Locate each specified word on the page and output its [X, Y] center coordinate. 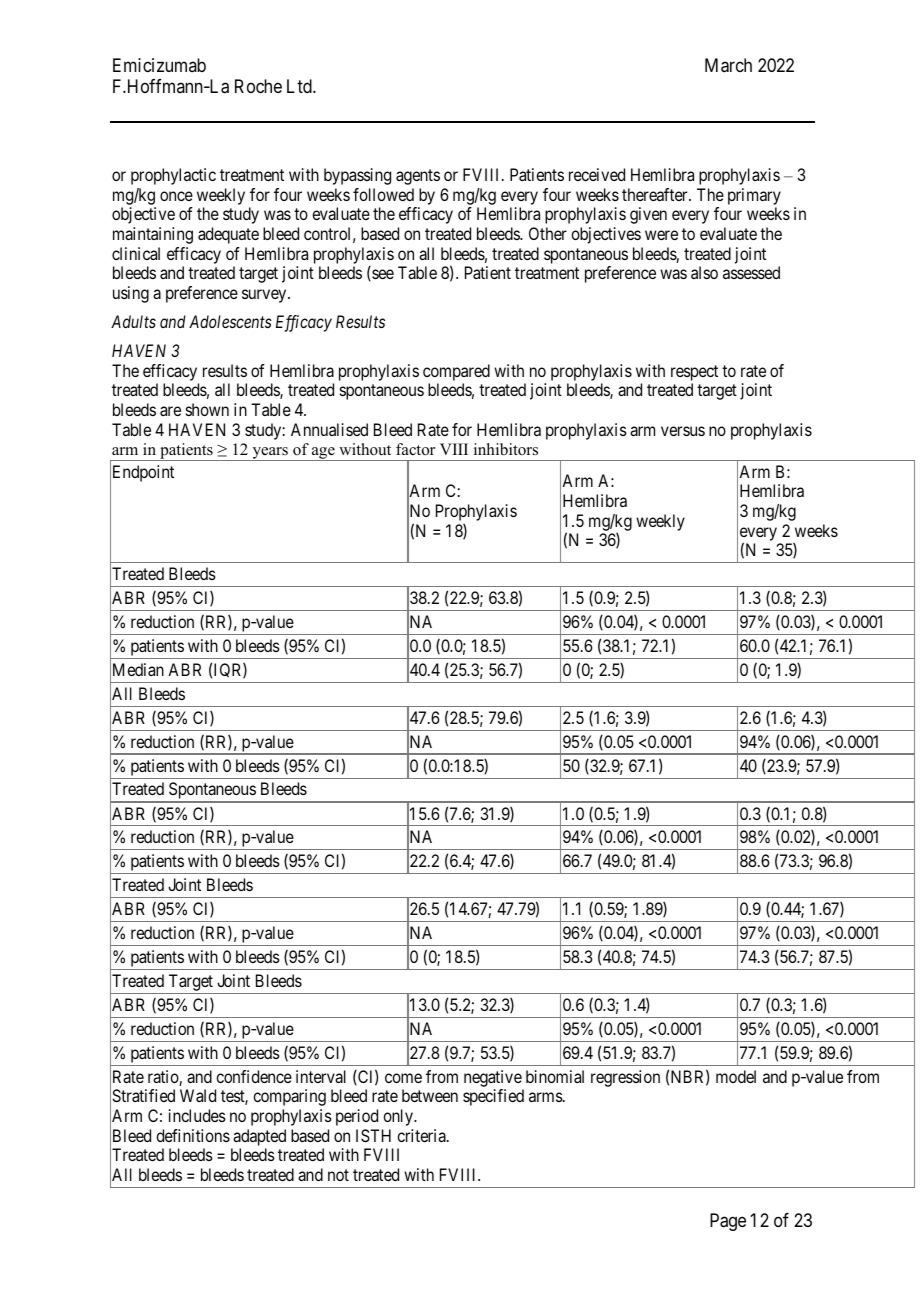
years [270, 454]
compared [456, 372]
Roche [258, 86]
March [728, 65]
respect [694, 373]
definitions [193, 1135]
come [403, 1078]
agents [418, 177]
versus [683, 431]
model [736, 1076]
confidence [254, 1076]
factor [415, 449]
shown [207, 409]
